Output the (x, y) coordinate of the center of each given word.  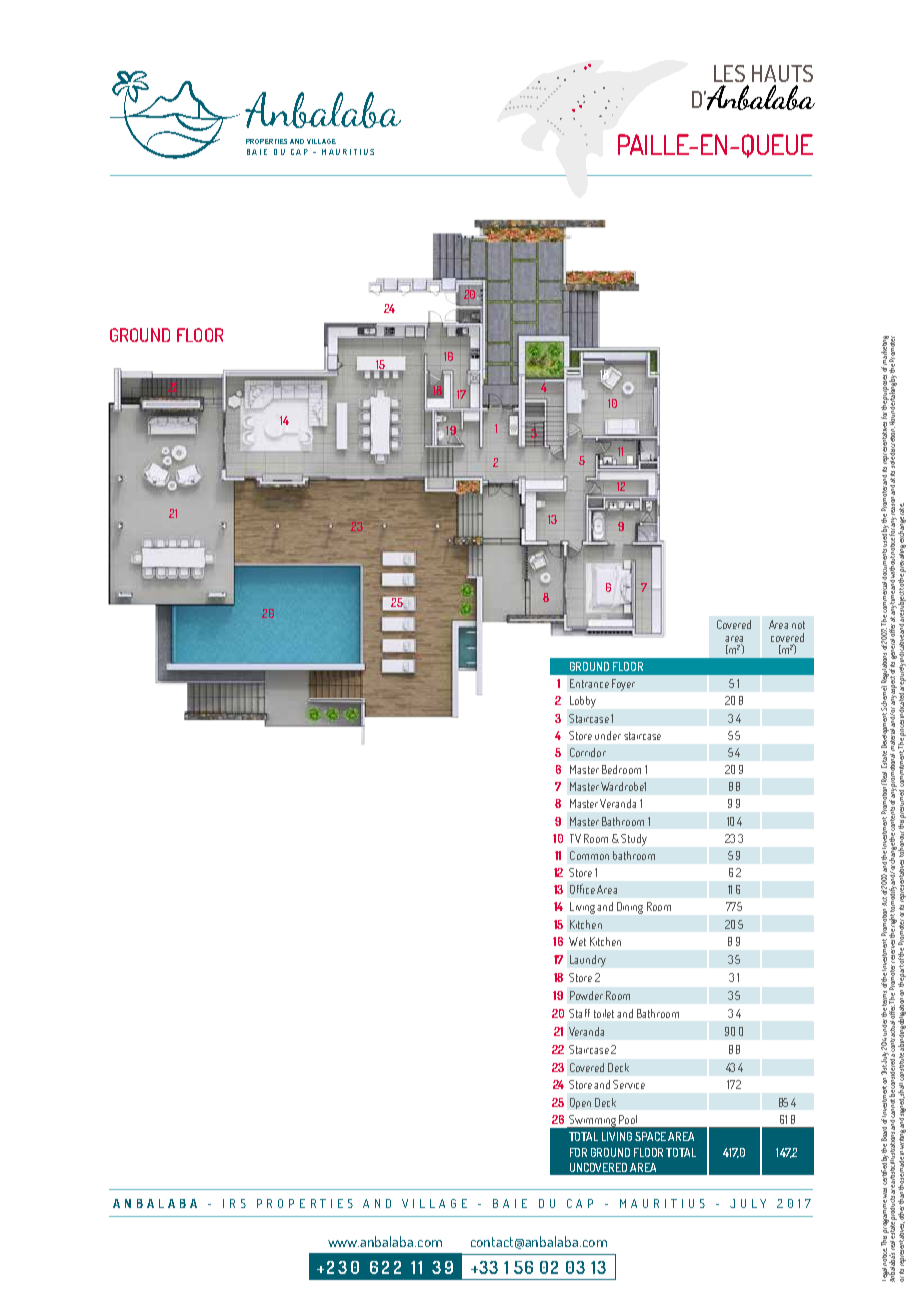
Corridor (588, 752)
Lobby (583, 702)
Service (629, 1084)
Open (580, 1103)
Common (589, 855)
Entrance (589, 683)
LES (729, 73)
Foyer (623, 685)
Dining (630, 908)
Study (634, 840)
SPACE (650, 1136)
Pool (628, 1119)
